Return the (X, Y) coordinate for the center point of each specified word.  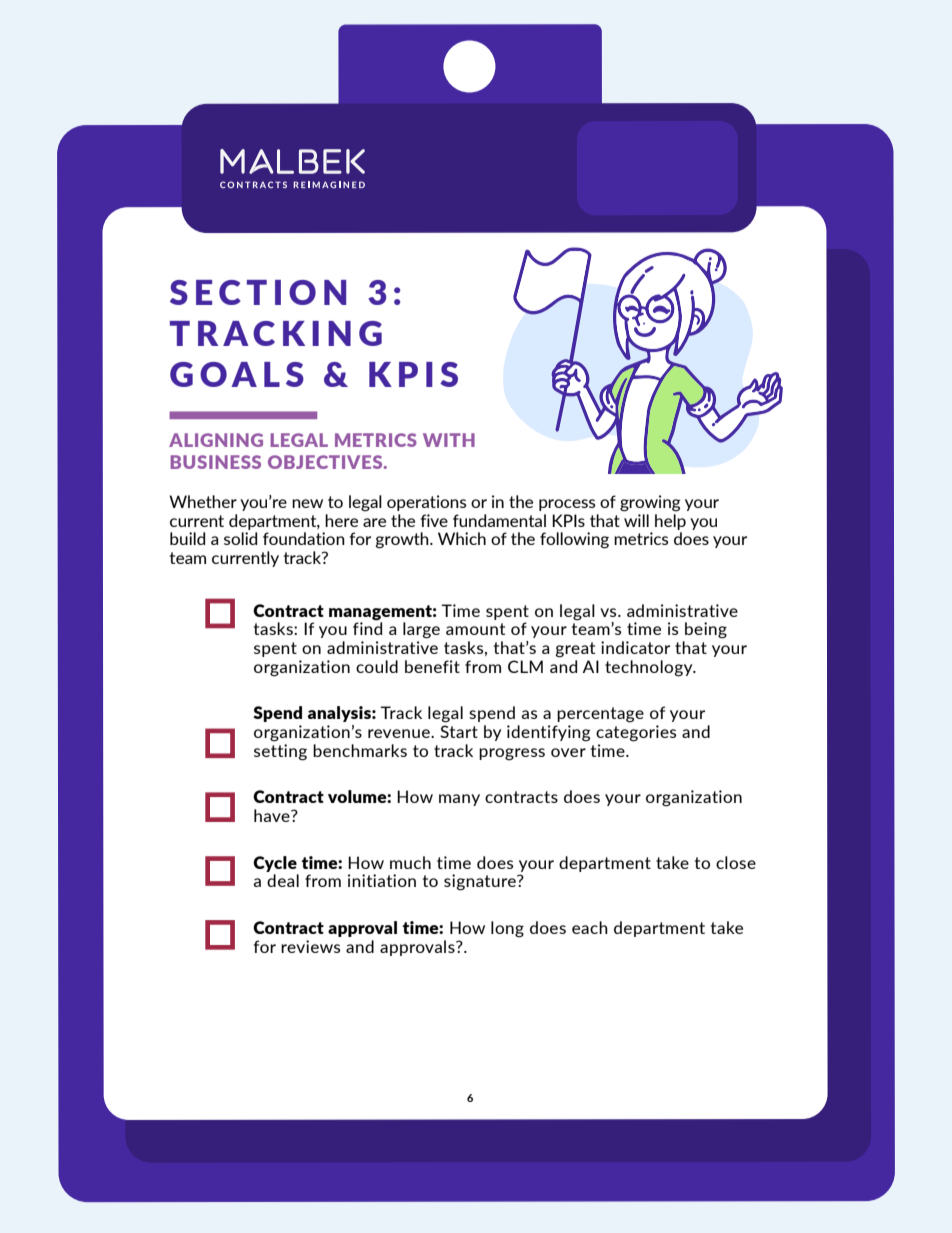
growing (650, 503)
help (670, 522)
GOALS (237, 374)
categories (636, 733)
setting (280, 751)
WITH (449, 440)
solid (240, 538)
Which (462, 538)
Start (459, 731)
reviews (310, 946)
